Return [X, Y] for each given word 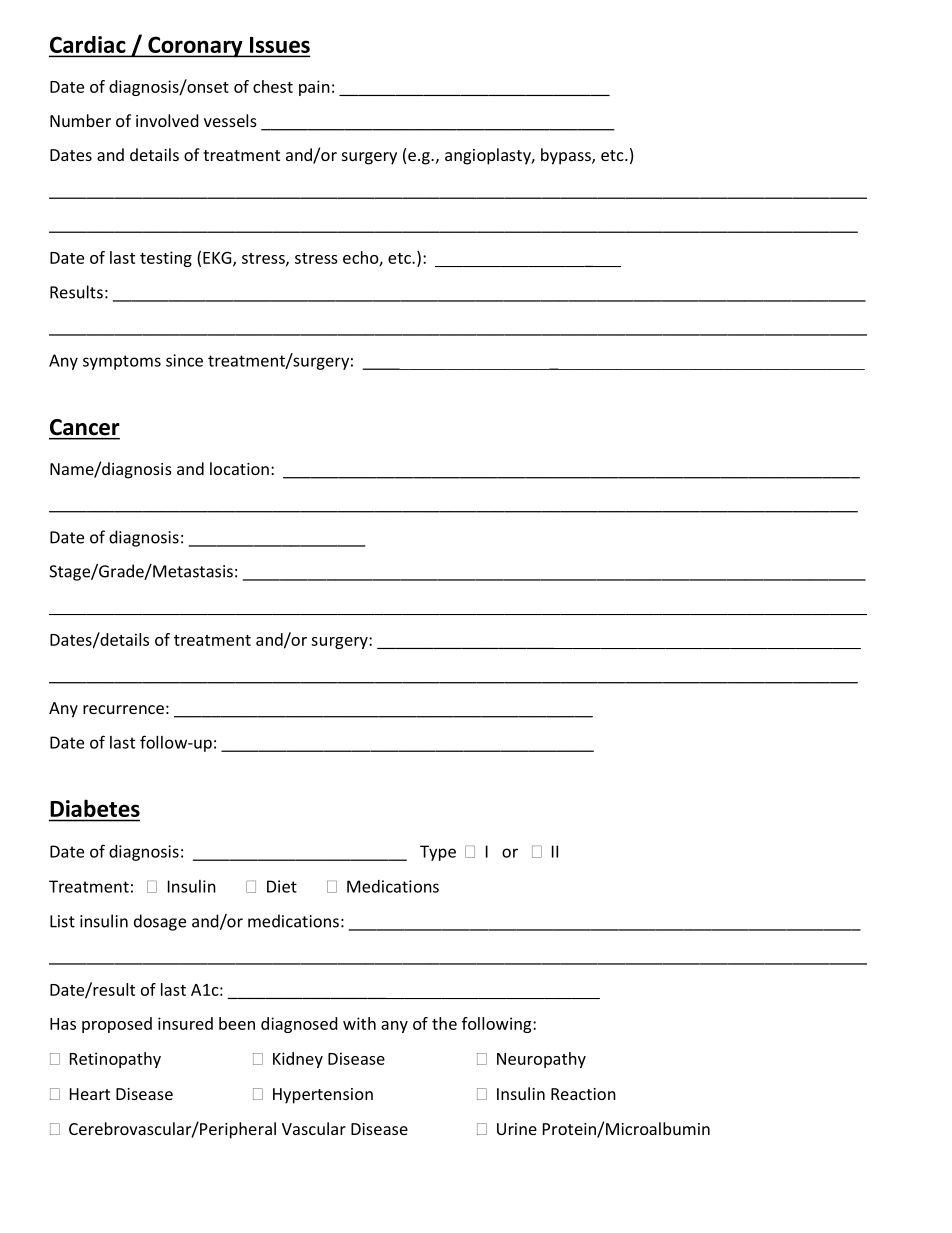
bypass [567, 156]
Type [438, 853]
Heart [90, 1094]
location [239, 468]
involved [167, 120]
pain [314, 88]
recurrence [123, 709]
